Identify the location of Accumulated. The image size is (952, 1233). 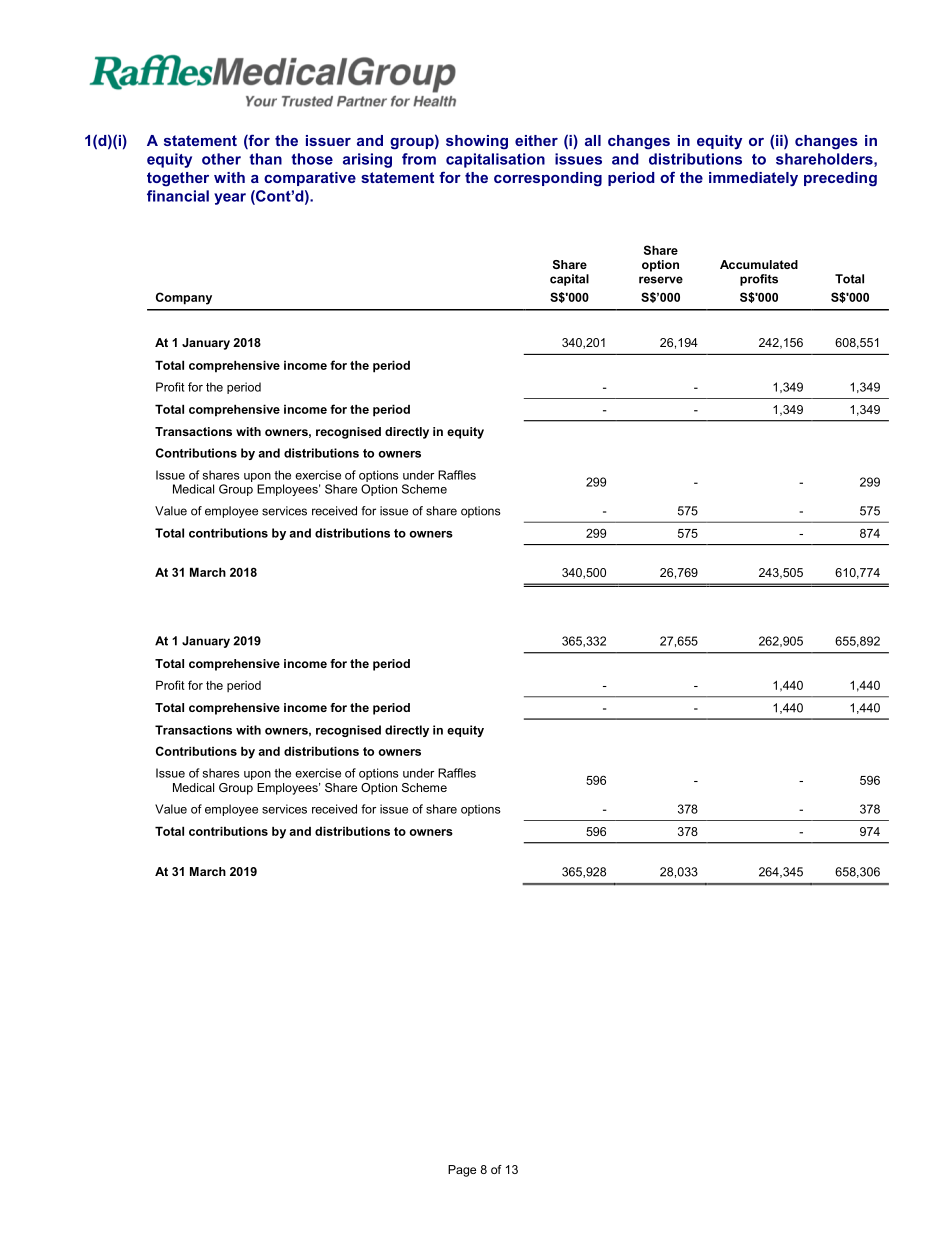
(759, 264).
